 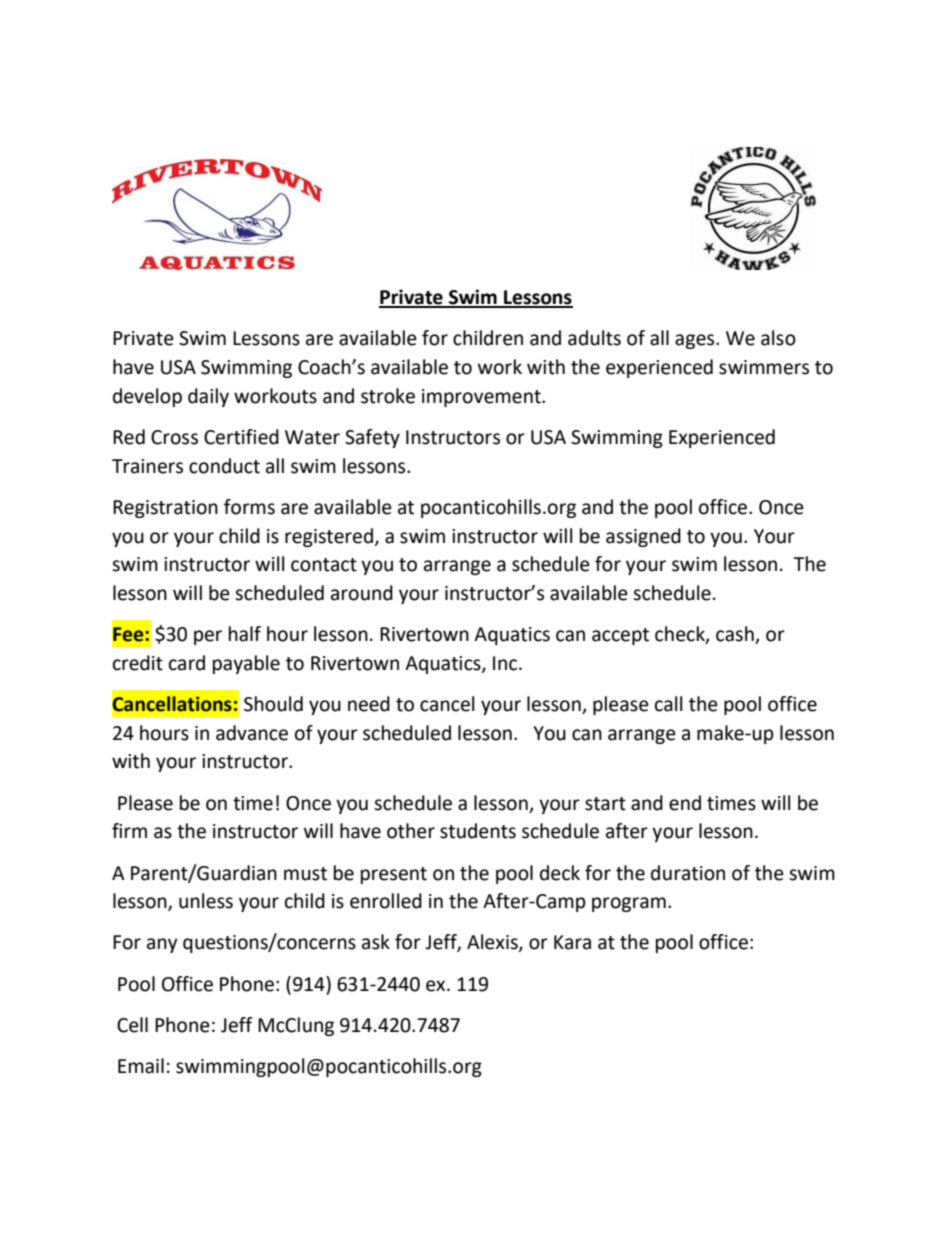 What do you see at coordinates (685, 803) in the page?
I see `end` at bounding box center [685, 803].
